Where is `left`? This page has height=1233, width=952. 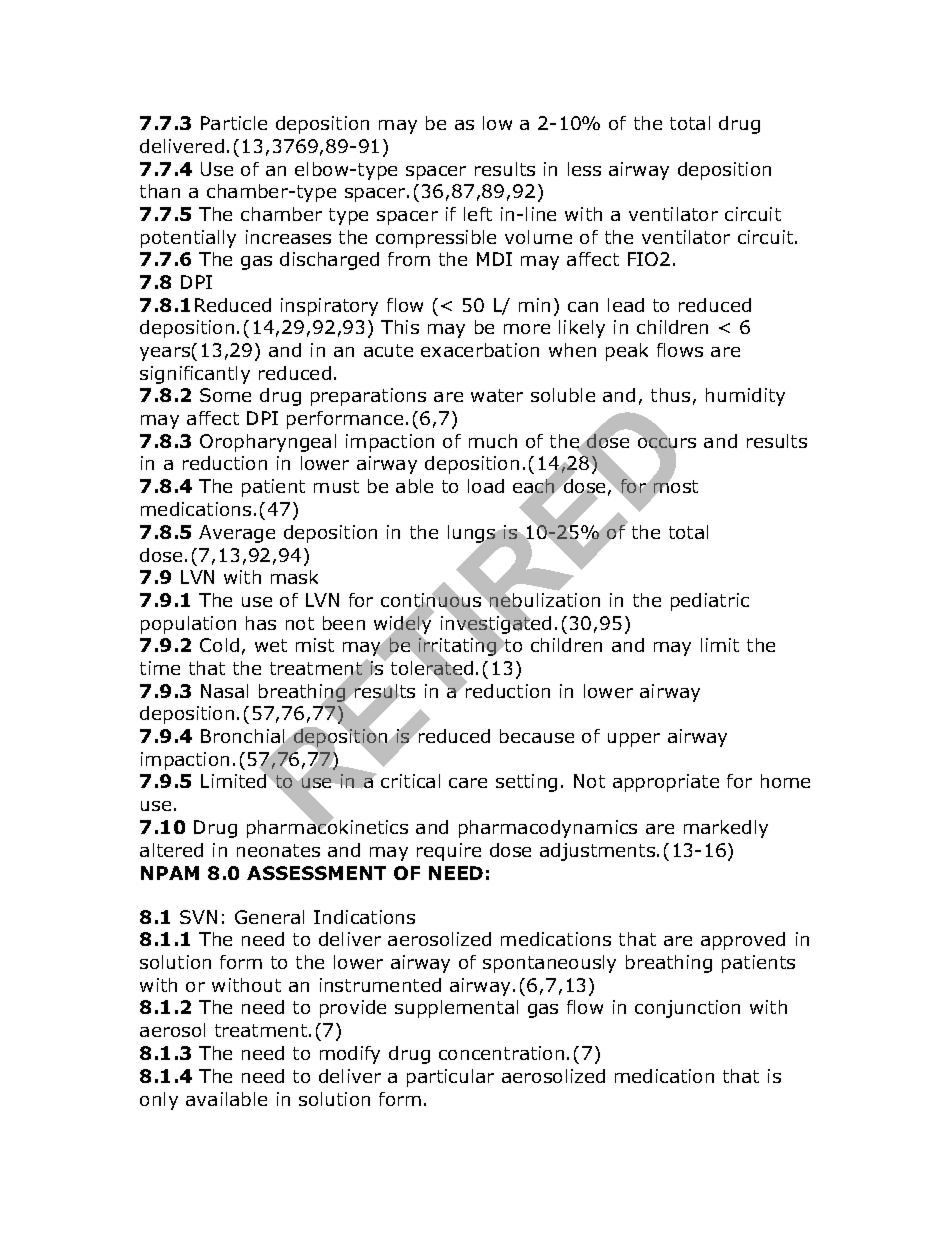 left is located at coordinates (478, 214).
